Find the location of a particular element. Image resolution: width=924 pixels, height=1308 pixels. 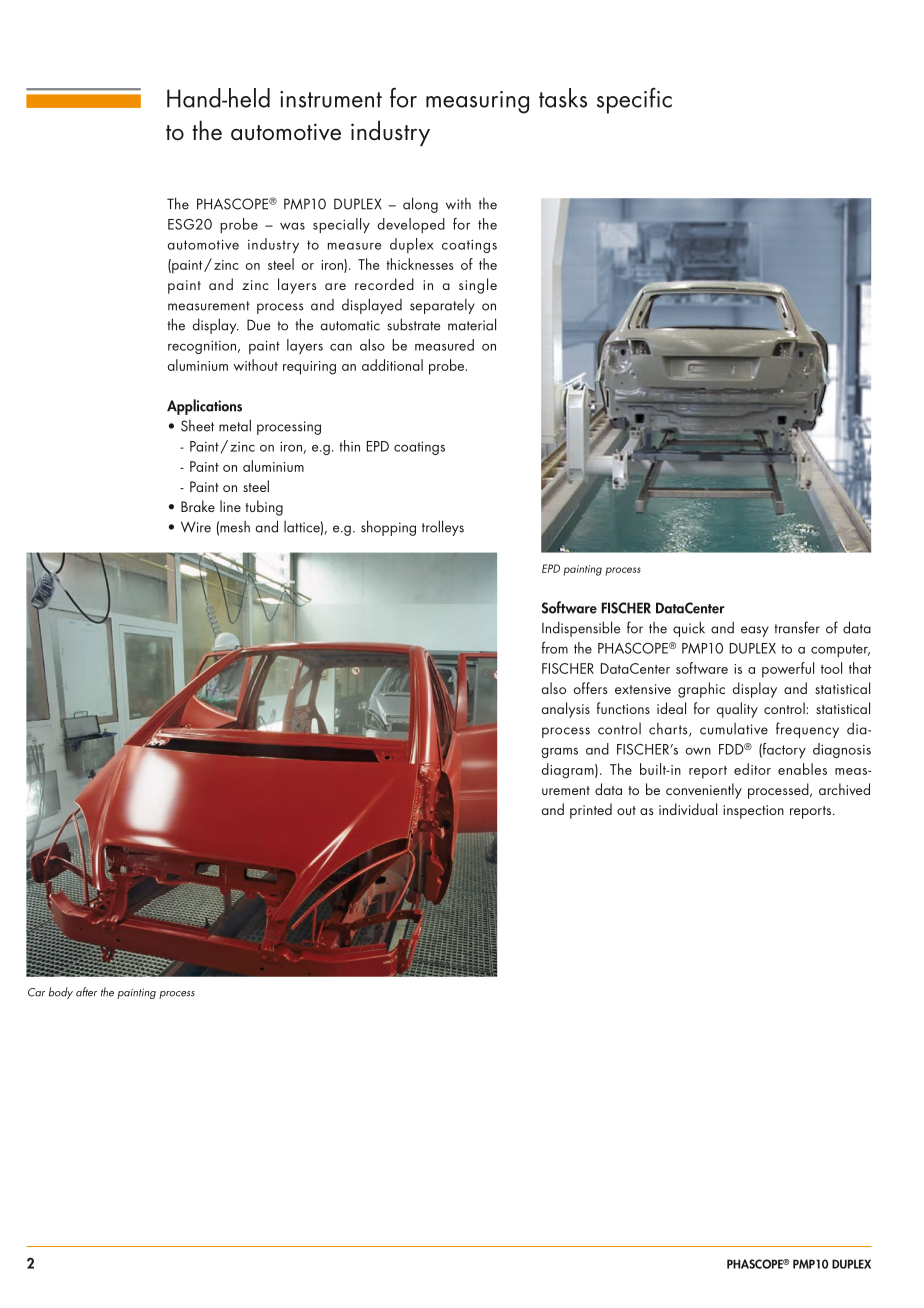

material is located at coordinates (472, 324).
